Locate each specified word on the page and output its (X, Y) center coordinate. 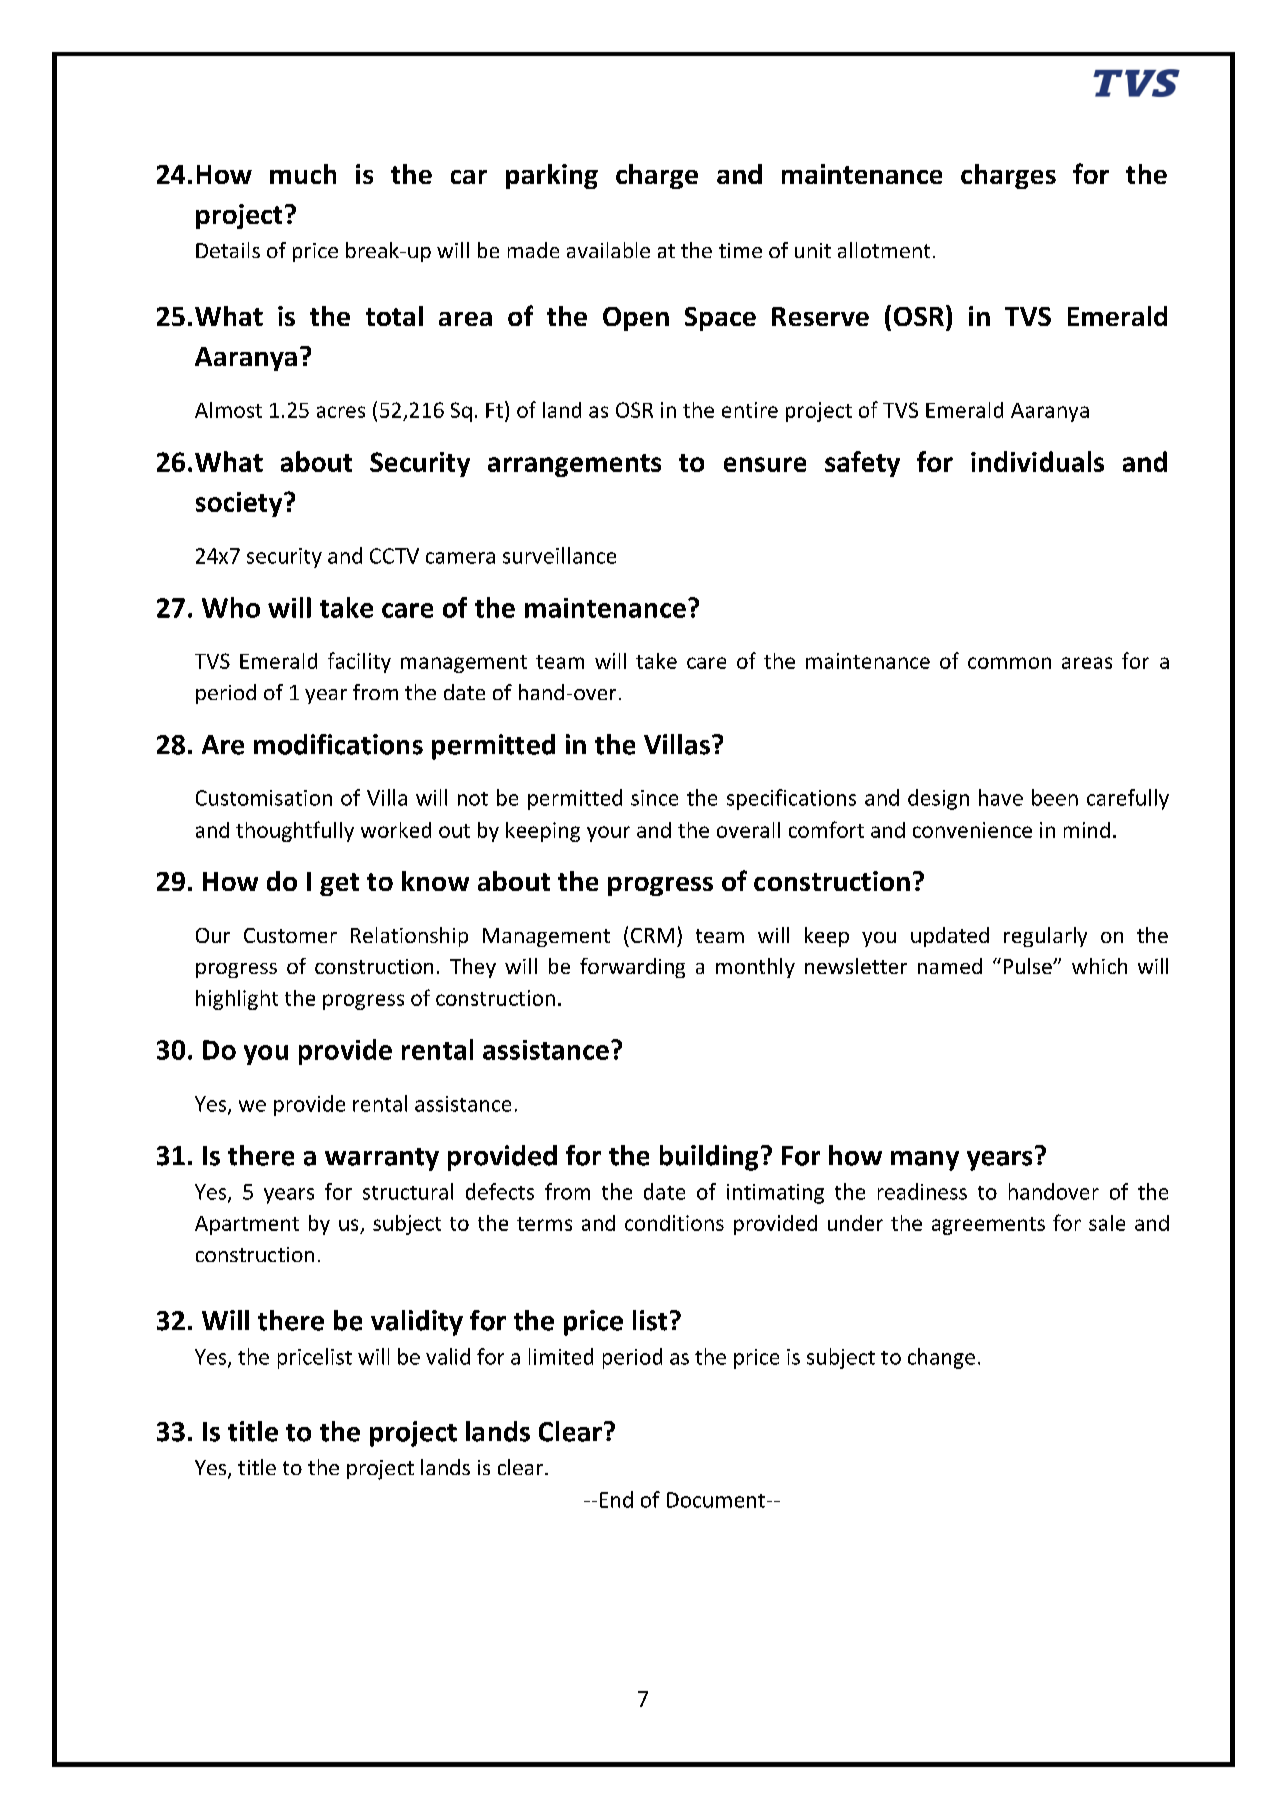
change (941, 1358)
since (654, 798)
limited (561, 1356)
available (608, 250)
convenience (972, 830)
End (616, 1499)
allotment (884, 250)
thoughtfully (295, 831)
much (303, 174)
